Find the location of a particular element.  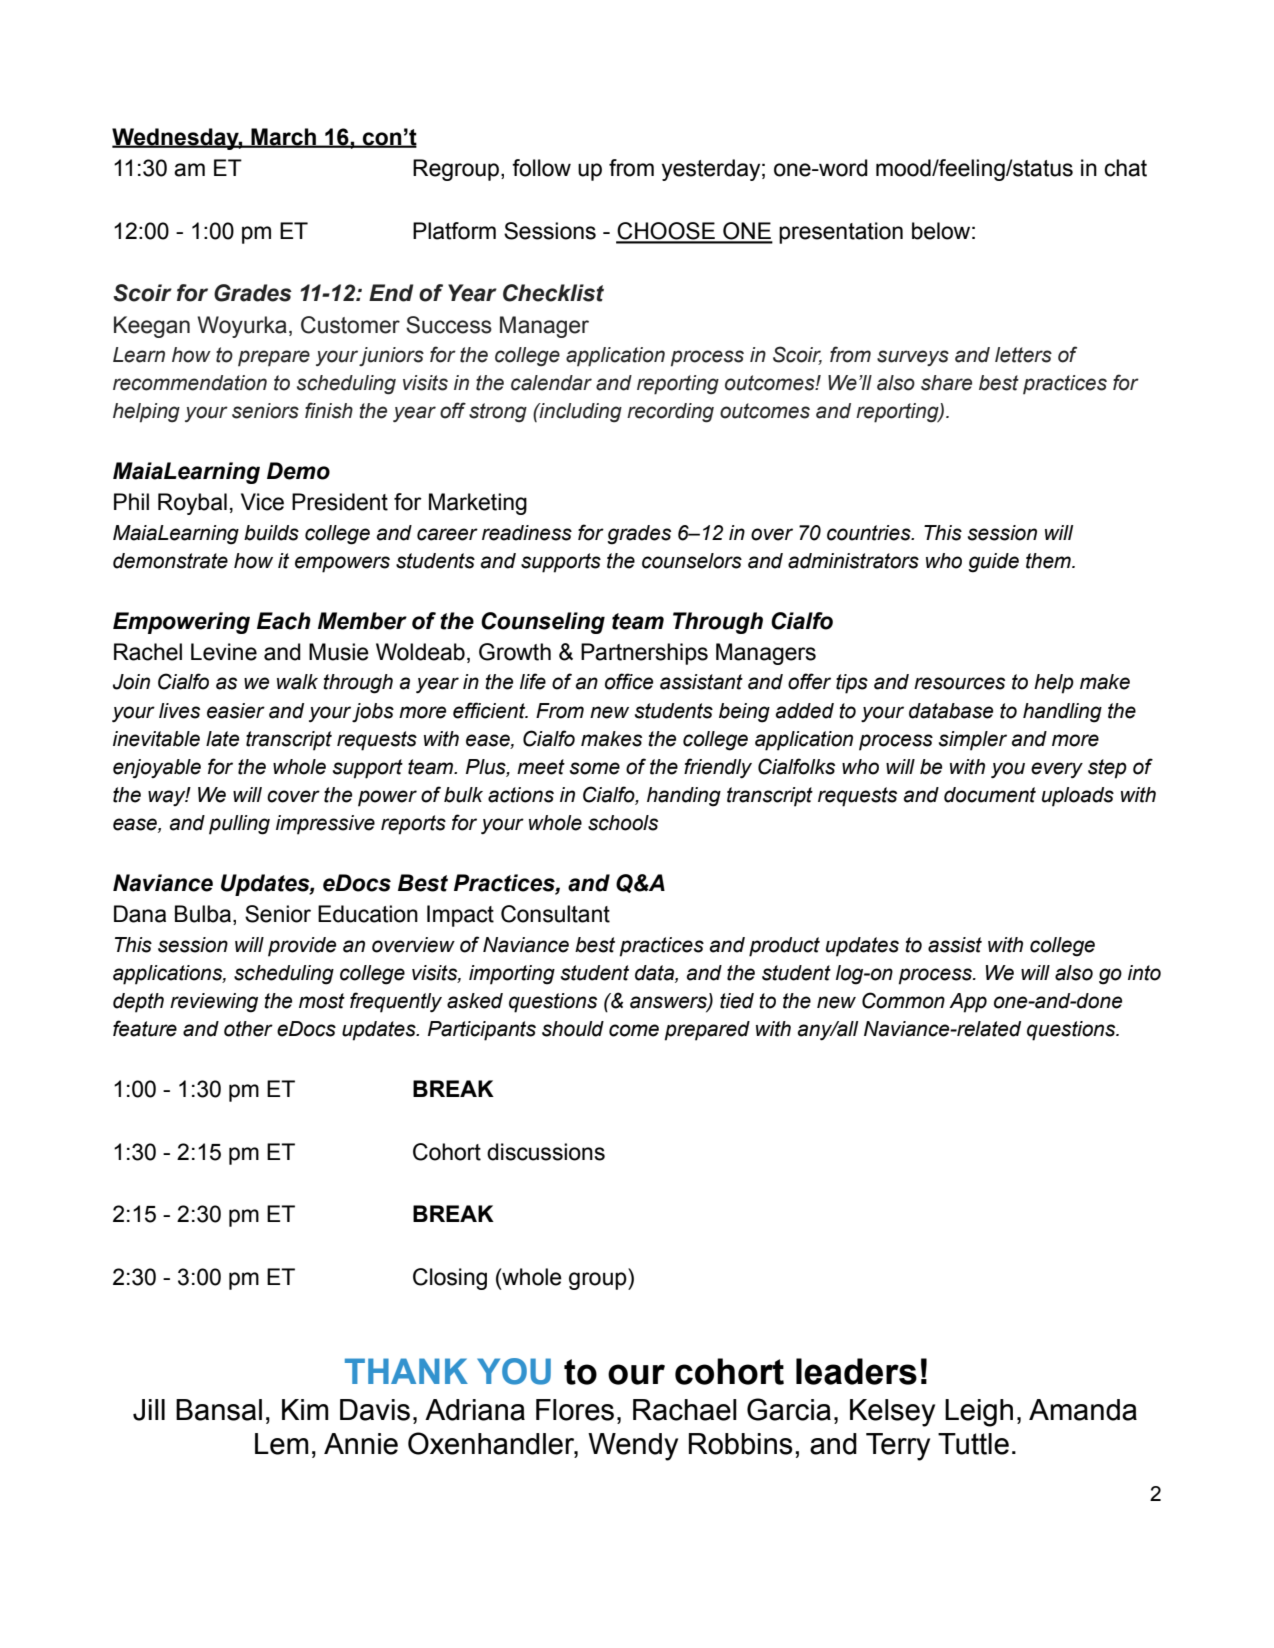

counselors is located at coordinates (692, 561).
